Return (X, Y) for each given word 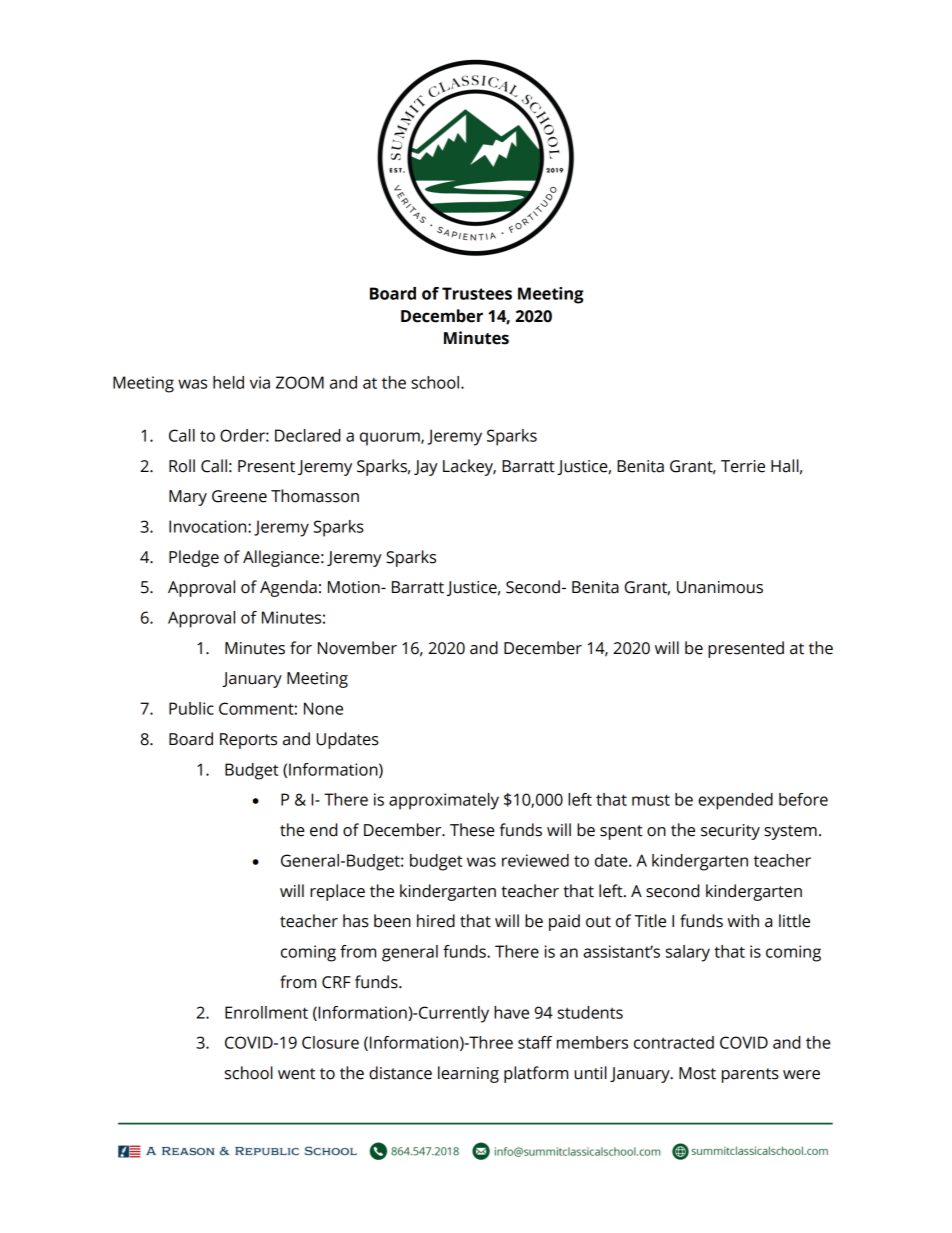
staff (535, 1042)
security (730, 832)
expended (735, 801)
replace (337, 892)
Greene (239, 496)
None (323, 708)
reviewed (535, 860)
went (296, 1074)
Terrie (743, 466)
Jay (426, 468)
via (260, 382)
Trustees (477, 293)
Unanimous (720, 587)
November (357, 648)
